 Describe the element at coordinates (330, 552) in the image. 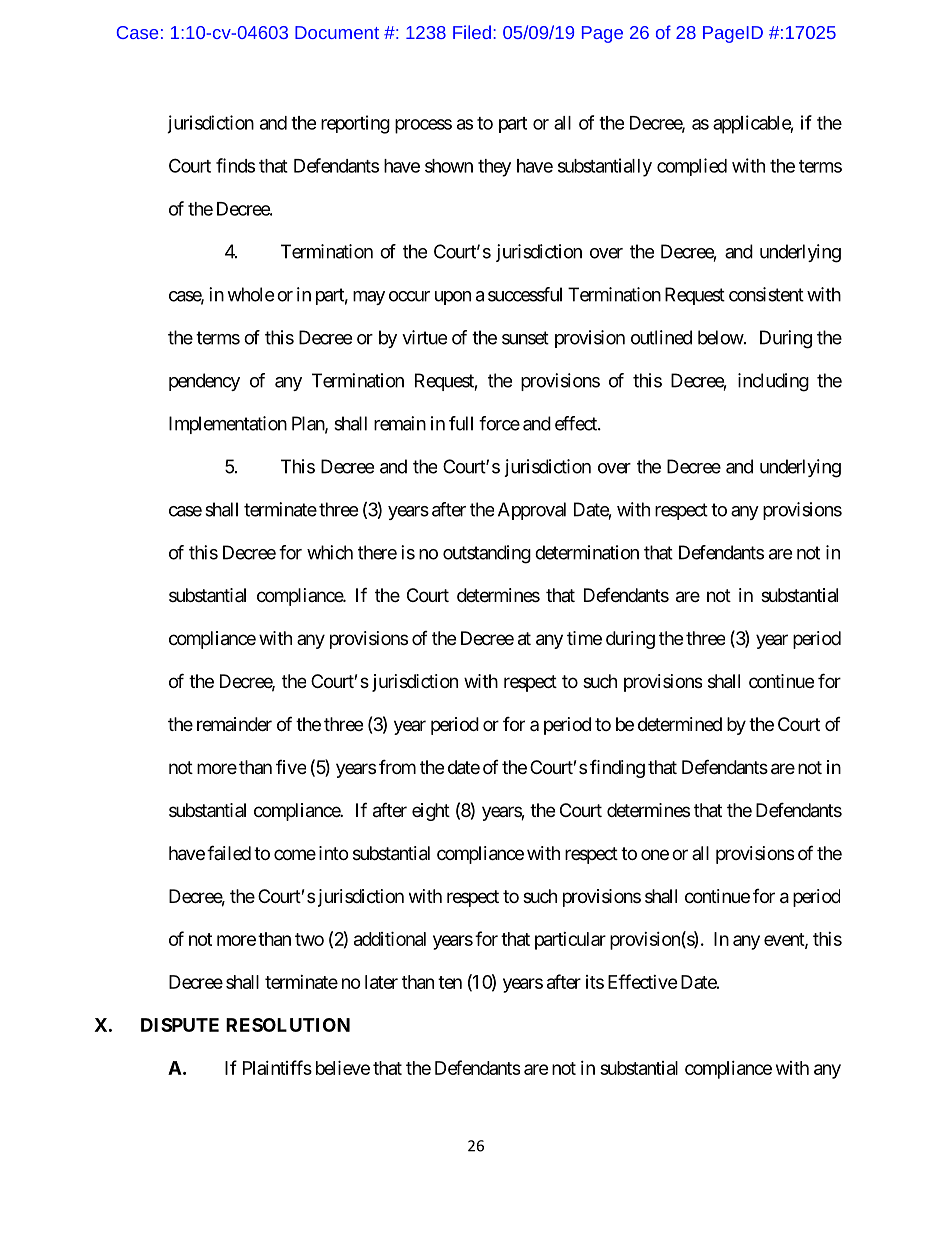

I see `which` at that location.
